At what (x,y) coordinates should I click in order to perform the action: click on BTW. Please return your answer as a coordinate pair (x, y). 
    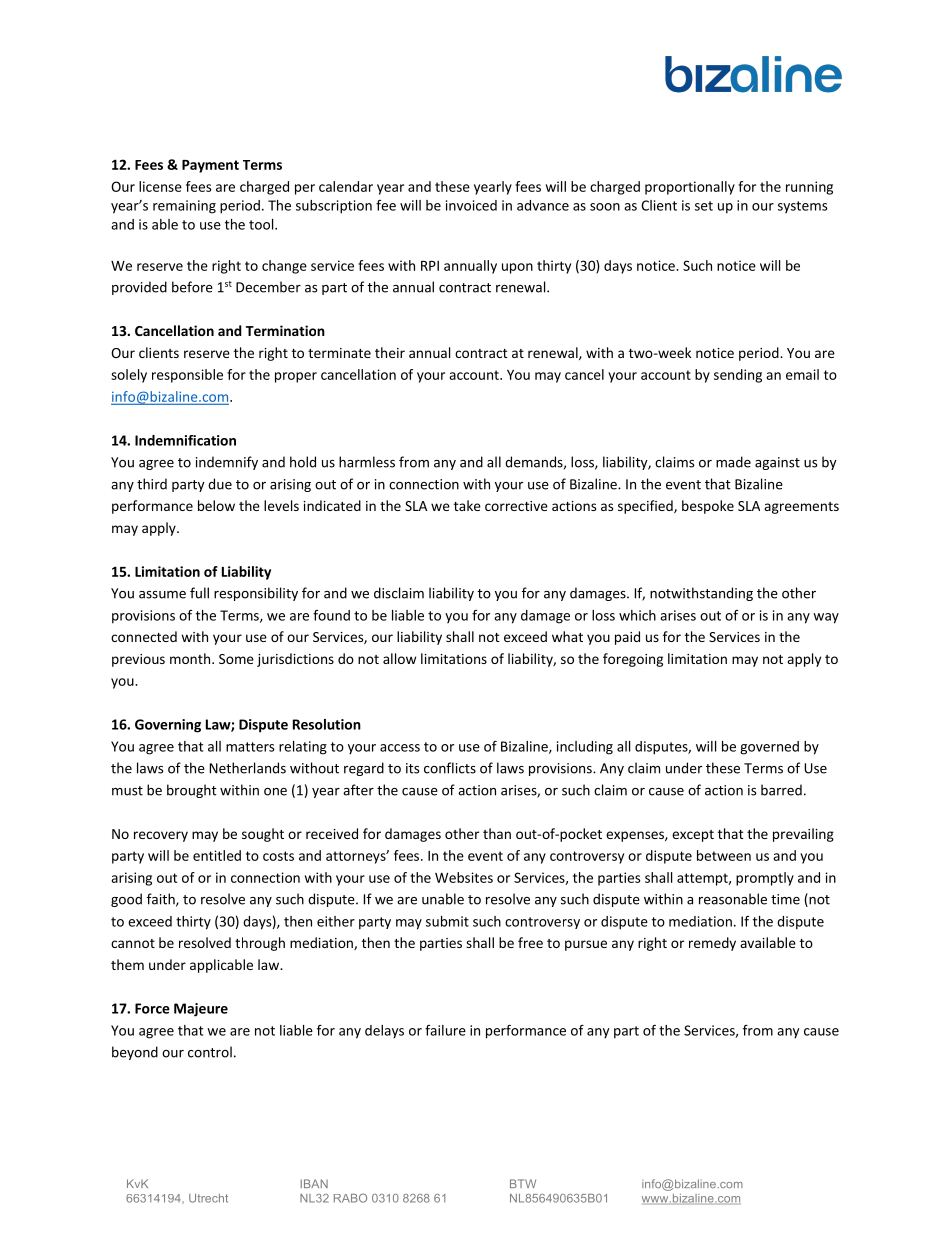
    Looking at the image, I should click on (523, 1183).
